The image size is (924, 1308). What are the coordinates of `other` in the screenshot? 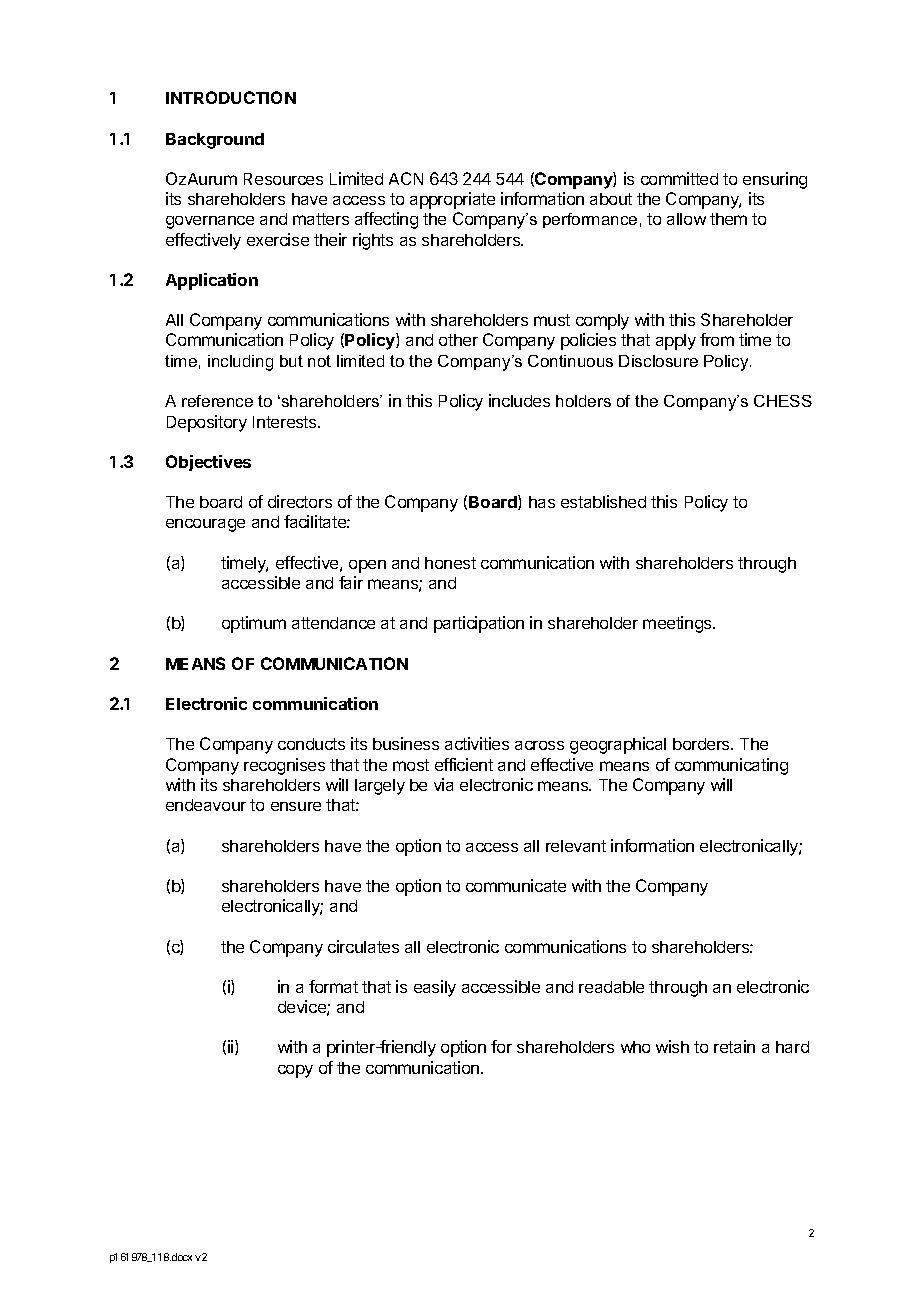 It's located at (458, 340).
